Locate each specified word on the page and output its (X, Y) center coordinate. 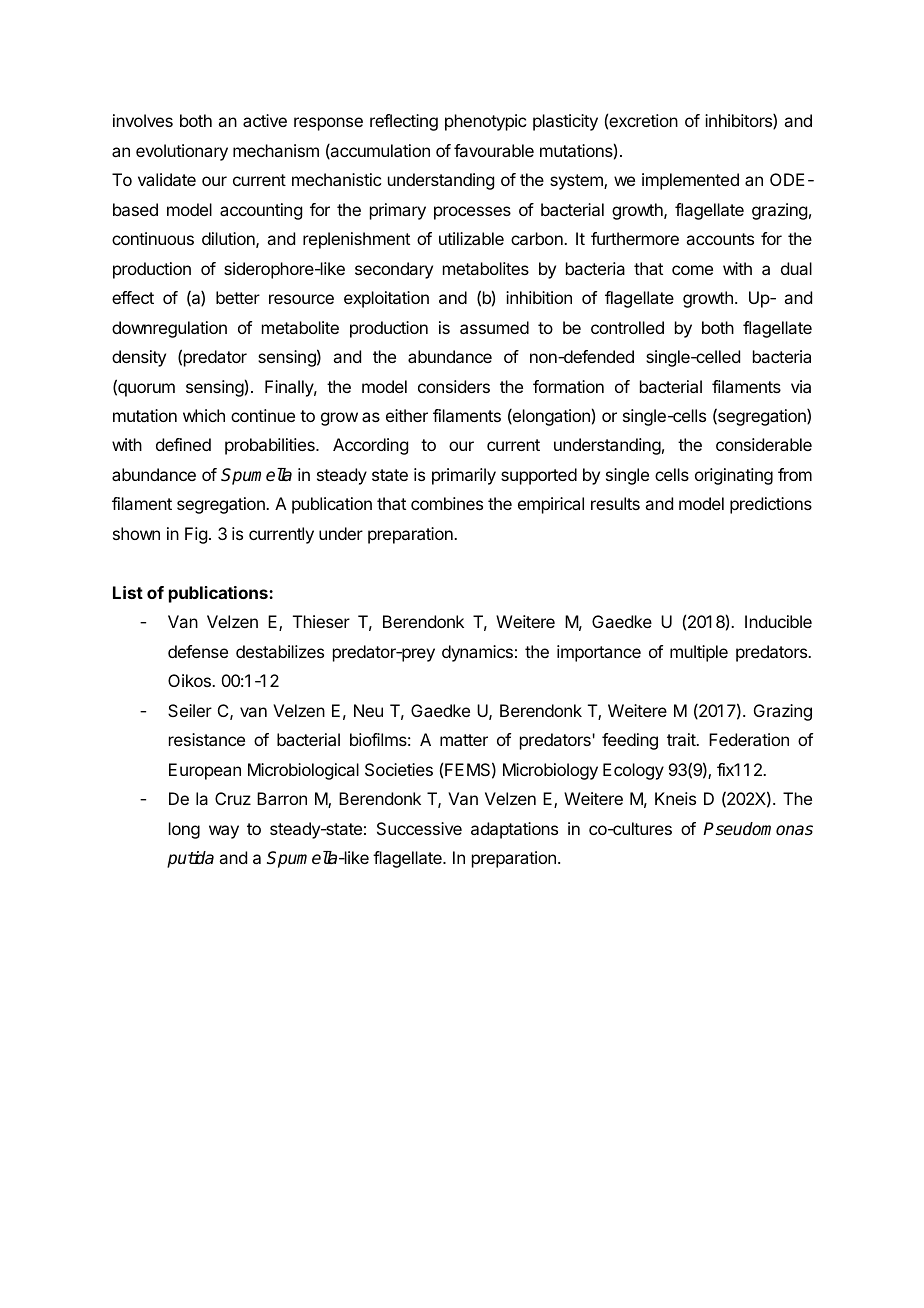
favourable (494, 150)
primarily (464, 476)
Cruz (233, 798)
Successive (419, 828)
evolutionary (182, 152)
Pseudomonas (758, 829)
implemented (690, 181)
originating (734, 476)
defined (183, 444)
